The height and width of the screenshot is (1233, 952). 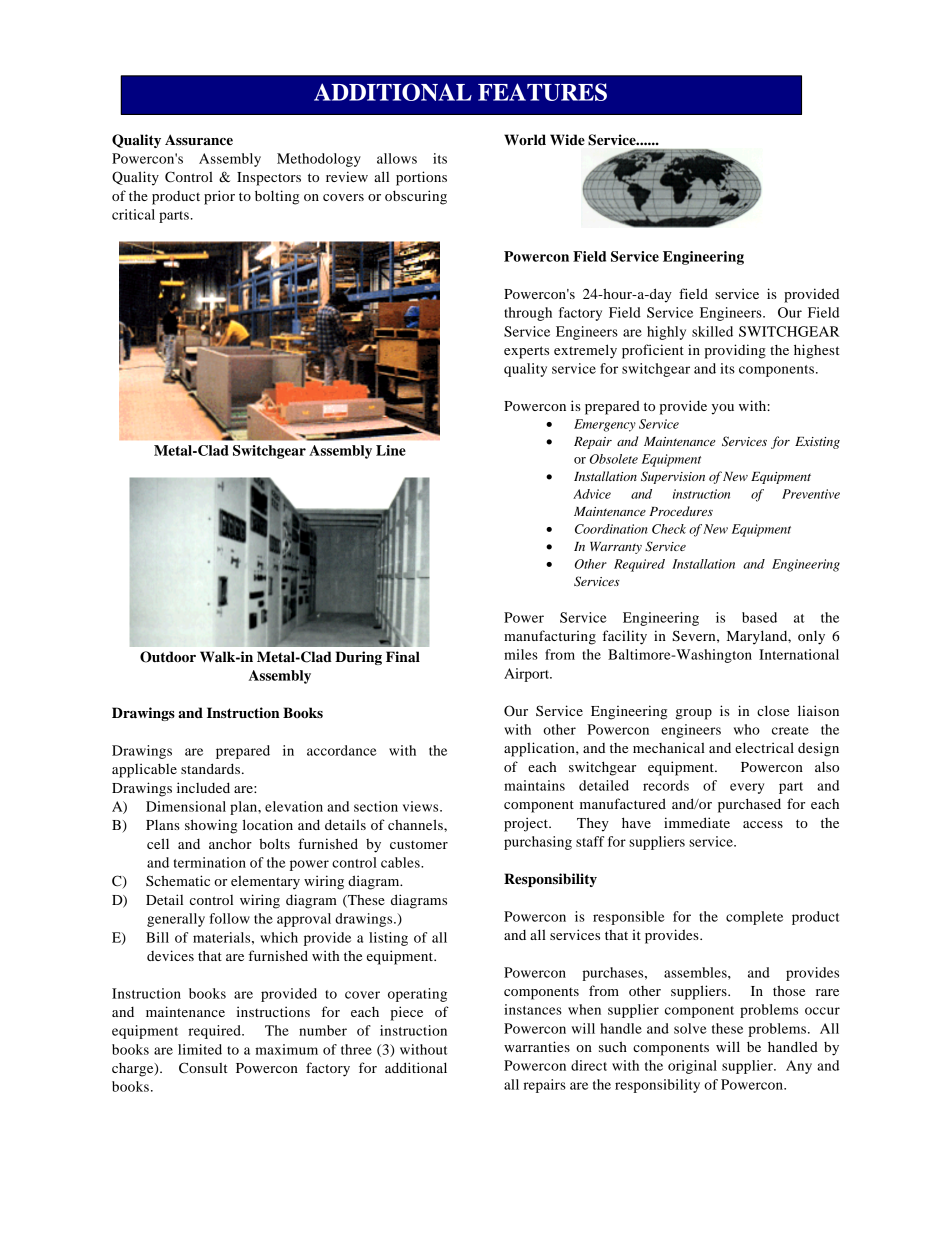 What do you see at coordinates (525, 139) in the screenshot?
I see `World` at bounding box center [525, 139].
